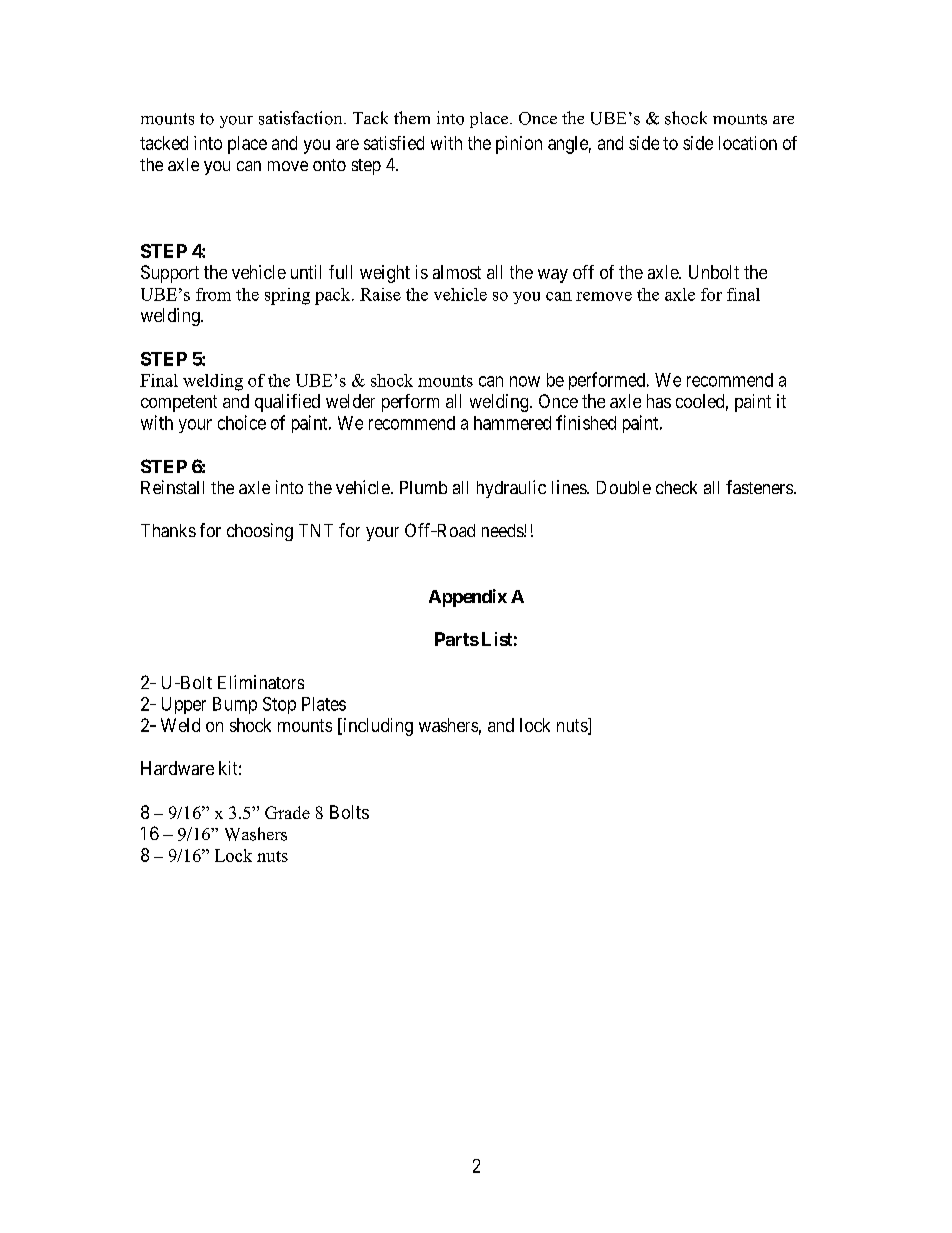 This screenshot has height=1233, width=952. Describe the element at coordinates (553, 276) in the screenshot. I see `way` at that location.
